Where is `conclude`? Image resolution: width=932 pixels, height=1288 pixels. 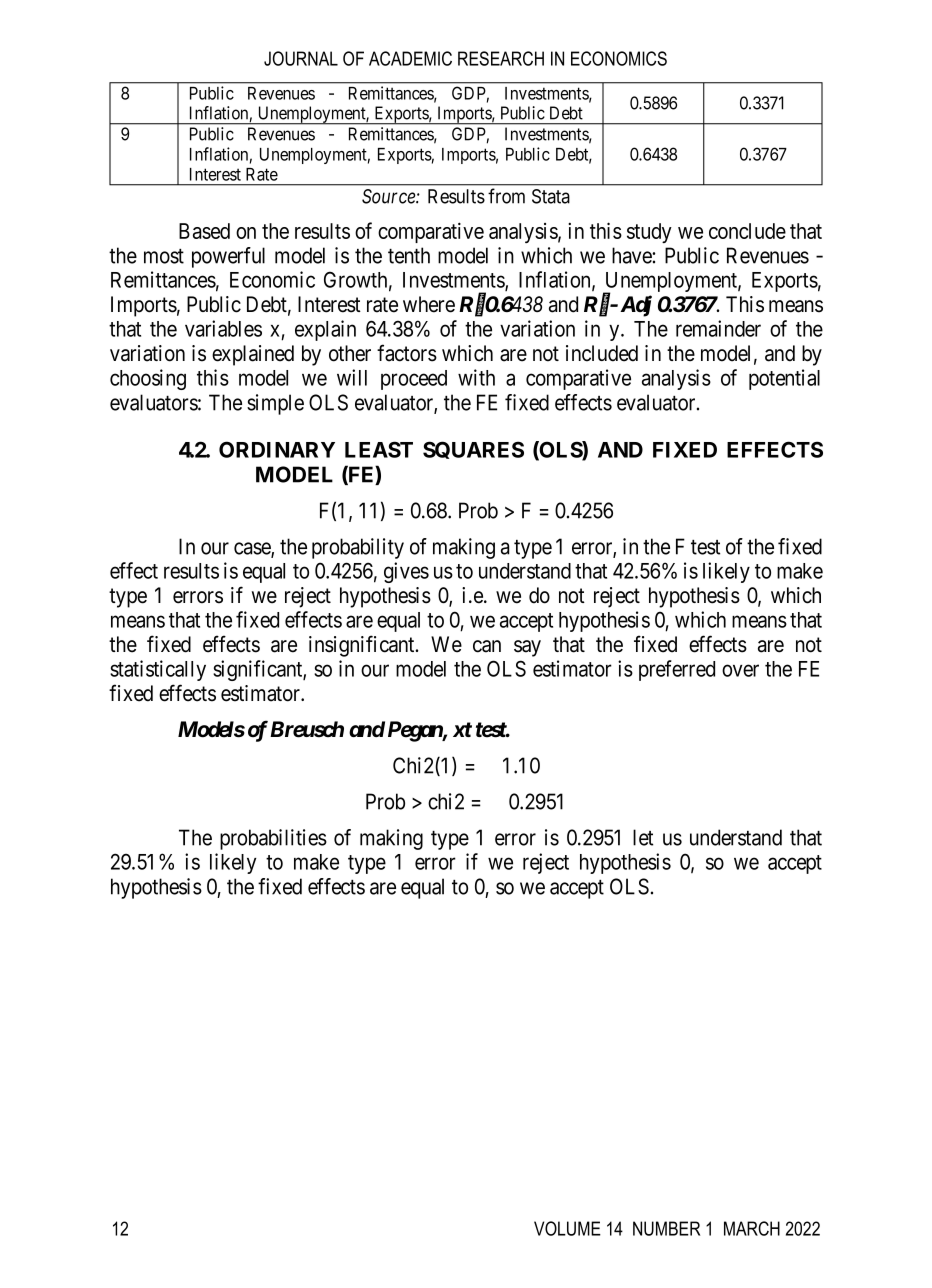 conclude is located at coordinates (747, 231).
